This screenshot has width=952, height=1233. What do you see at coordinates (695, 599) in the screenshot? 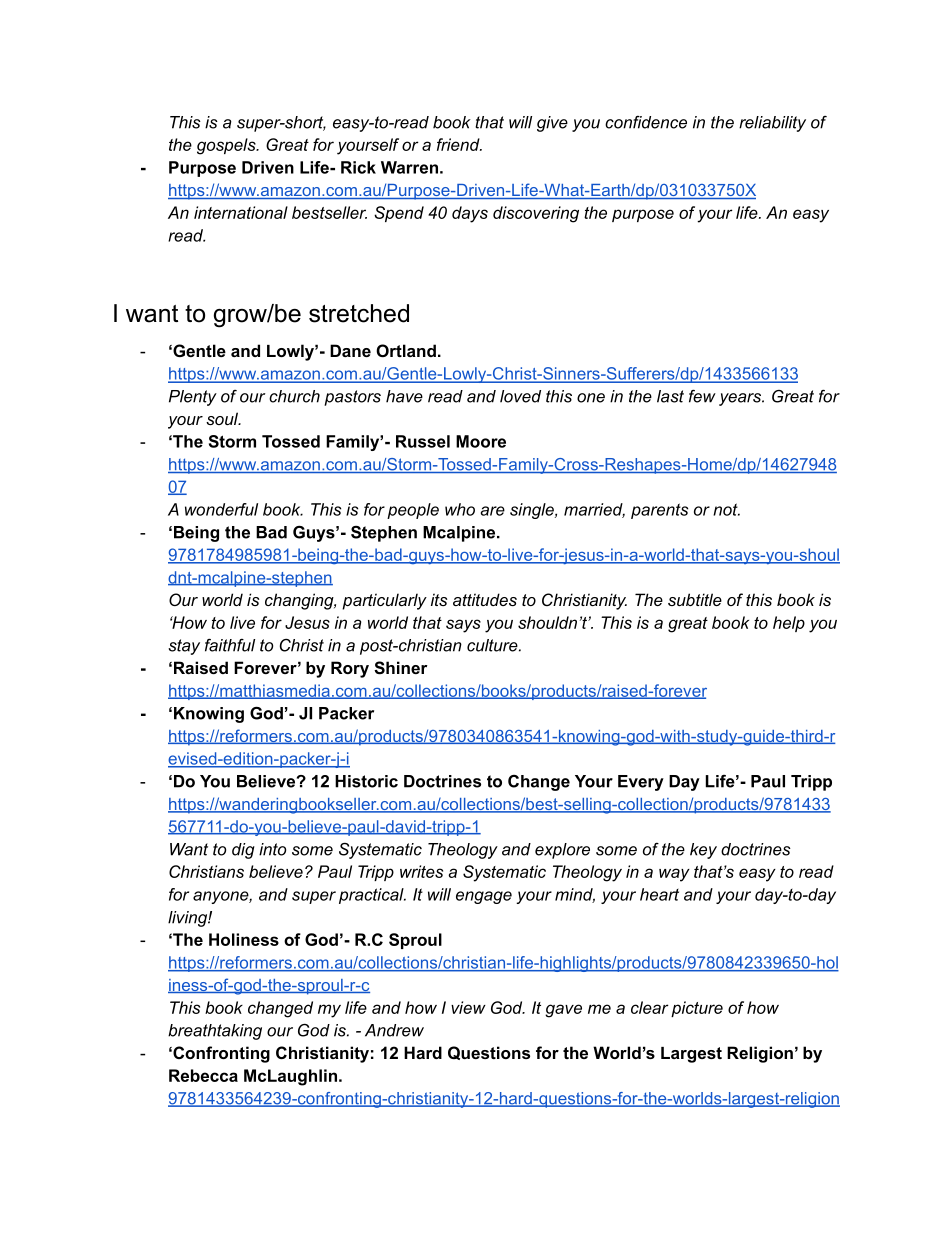
I see `subtitle` at bounding box center [695, 599].
